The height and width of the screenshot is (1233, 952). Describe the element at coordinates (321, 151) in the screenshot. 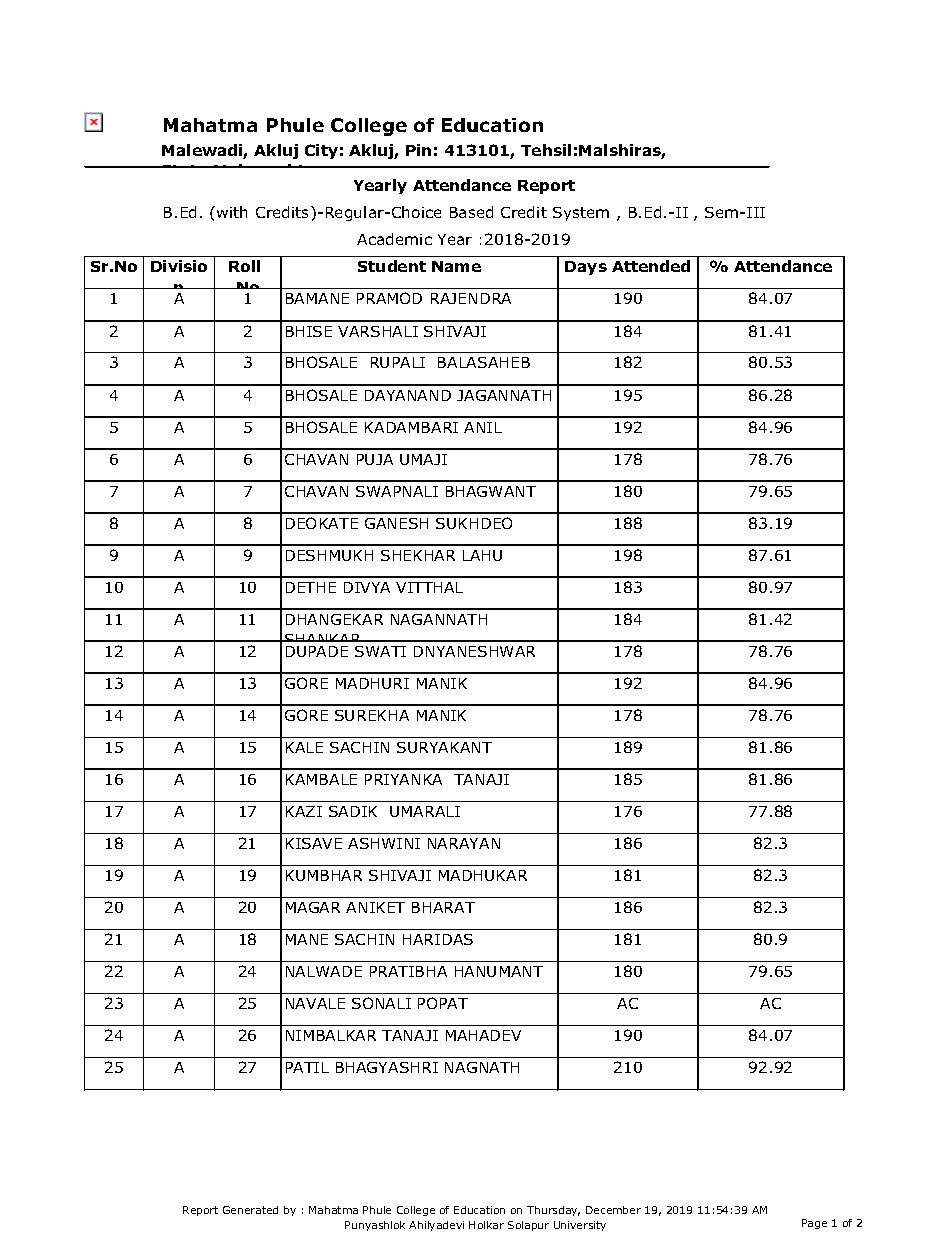

I see `City` at that location.
